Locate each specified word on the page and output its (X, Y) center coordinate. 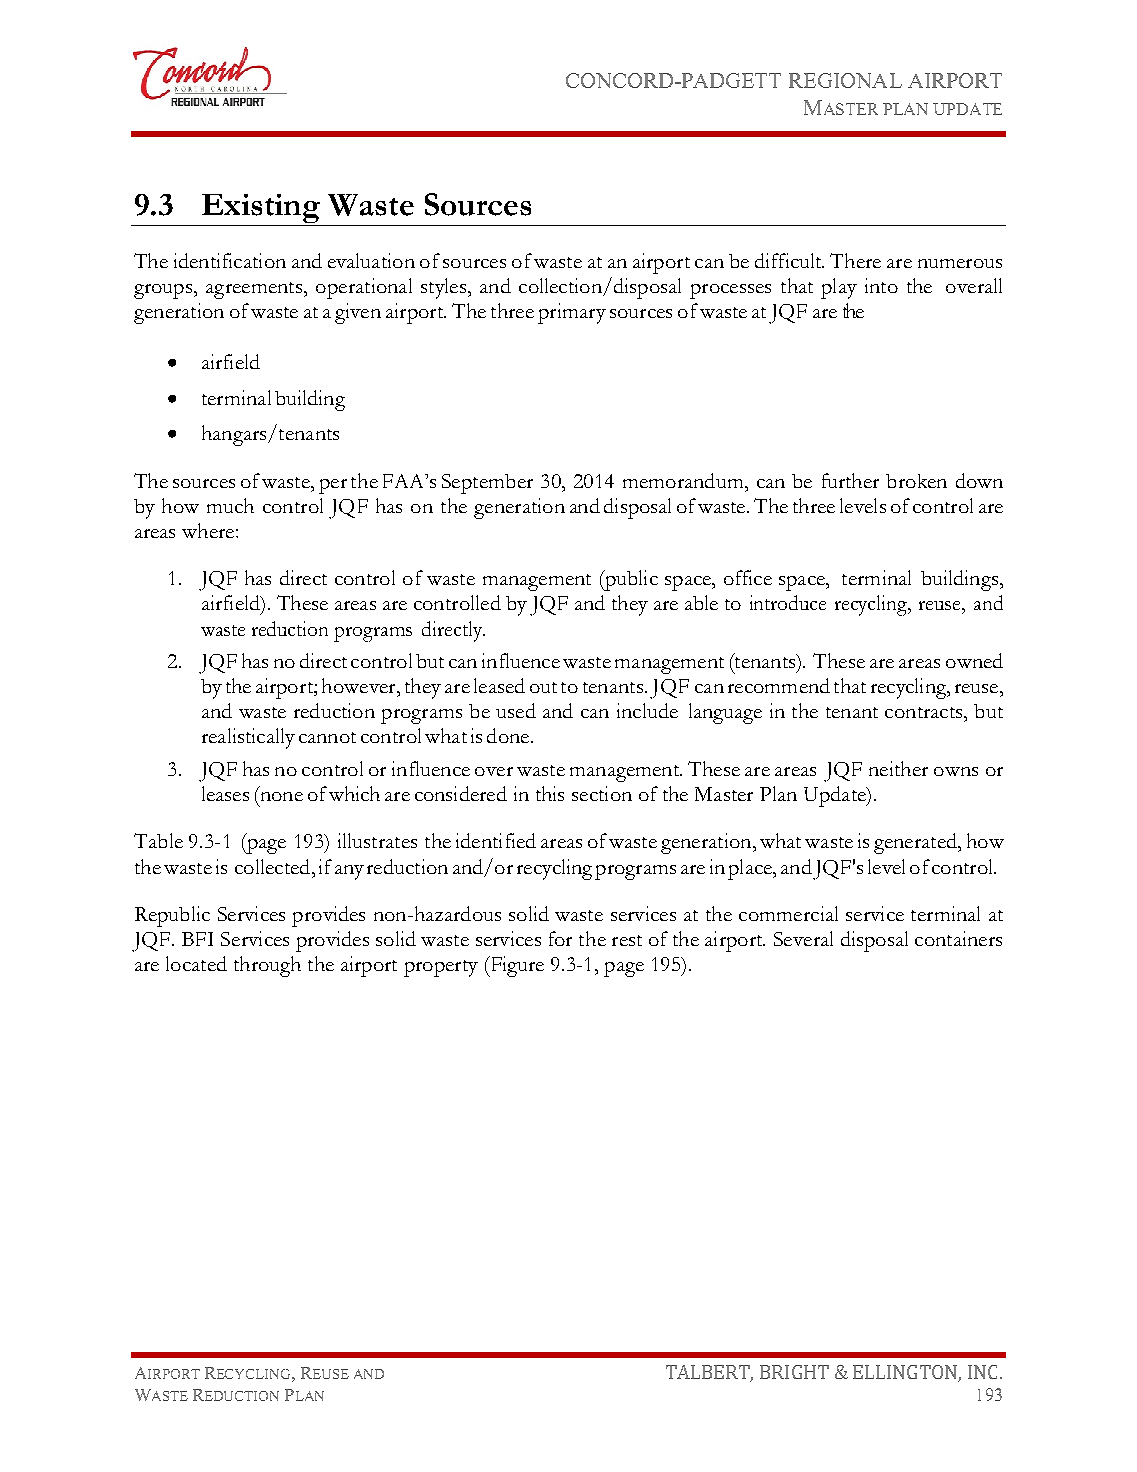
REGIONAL (845, 80)
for (560, 938)
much (230, 505)
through (267, 966)
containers (958, 938)
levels (863, 505)
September (487, 484)
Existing (261, 210)
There (855, 260)
